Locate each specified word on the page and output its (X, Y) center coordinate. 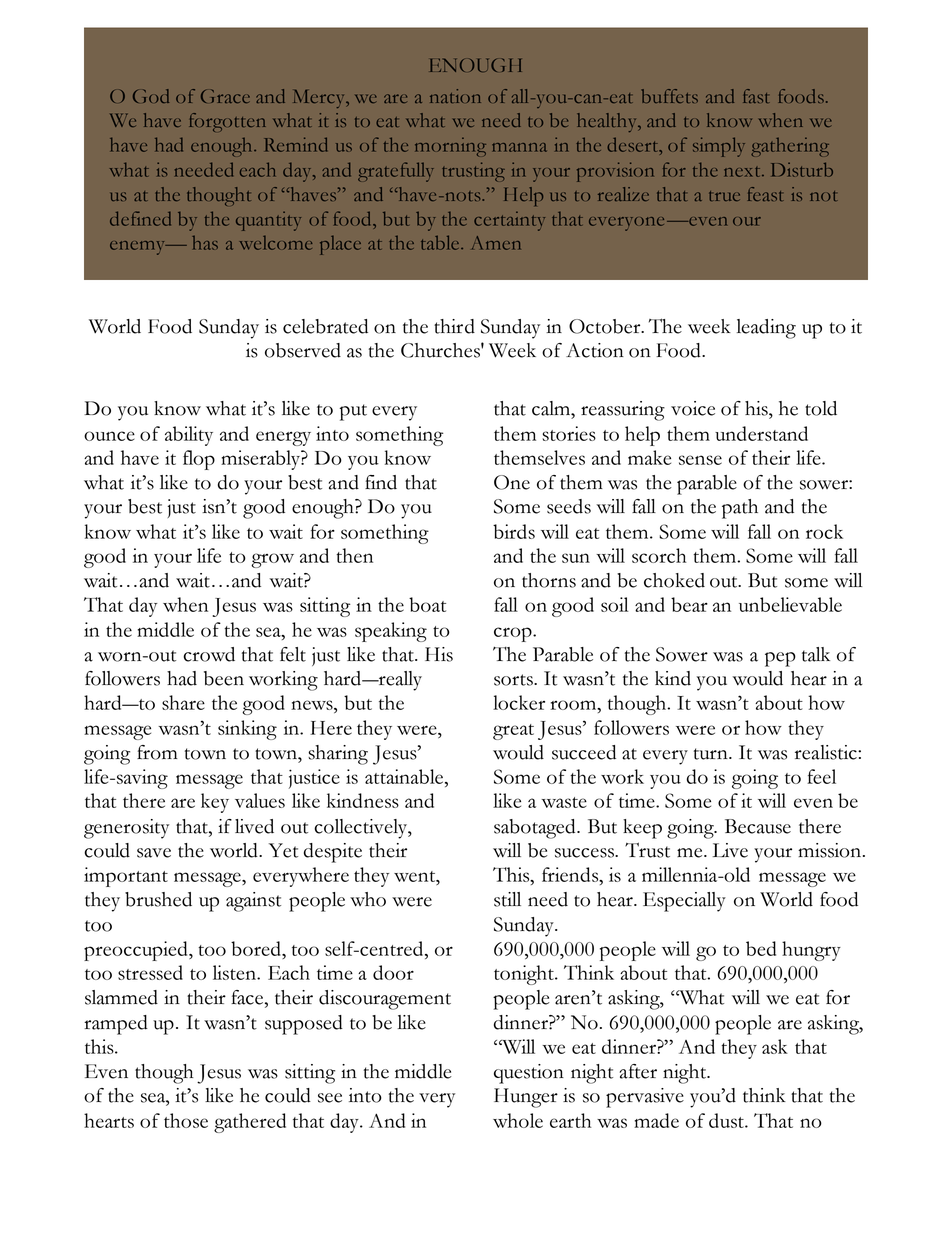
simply (719, 147)
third (454, 326)
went (416, 876)
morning (450, 147)
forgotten (227, 122)
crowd (209, 654)
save (154, 853)
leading (766, 329)
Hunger (526, 1098)
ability (189, 436)
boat (427, 604)
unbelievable (790, 604)
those (186, 1120)
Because (758, 826)
